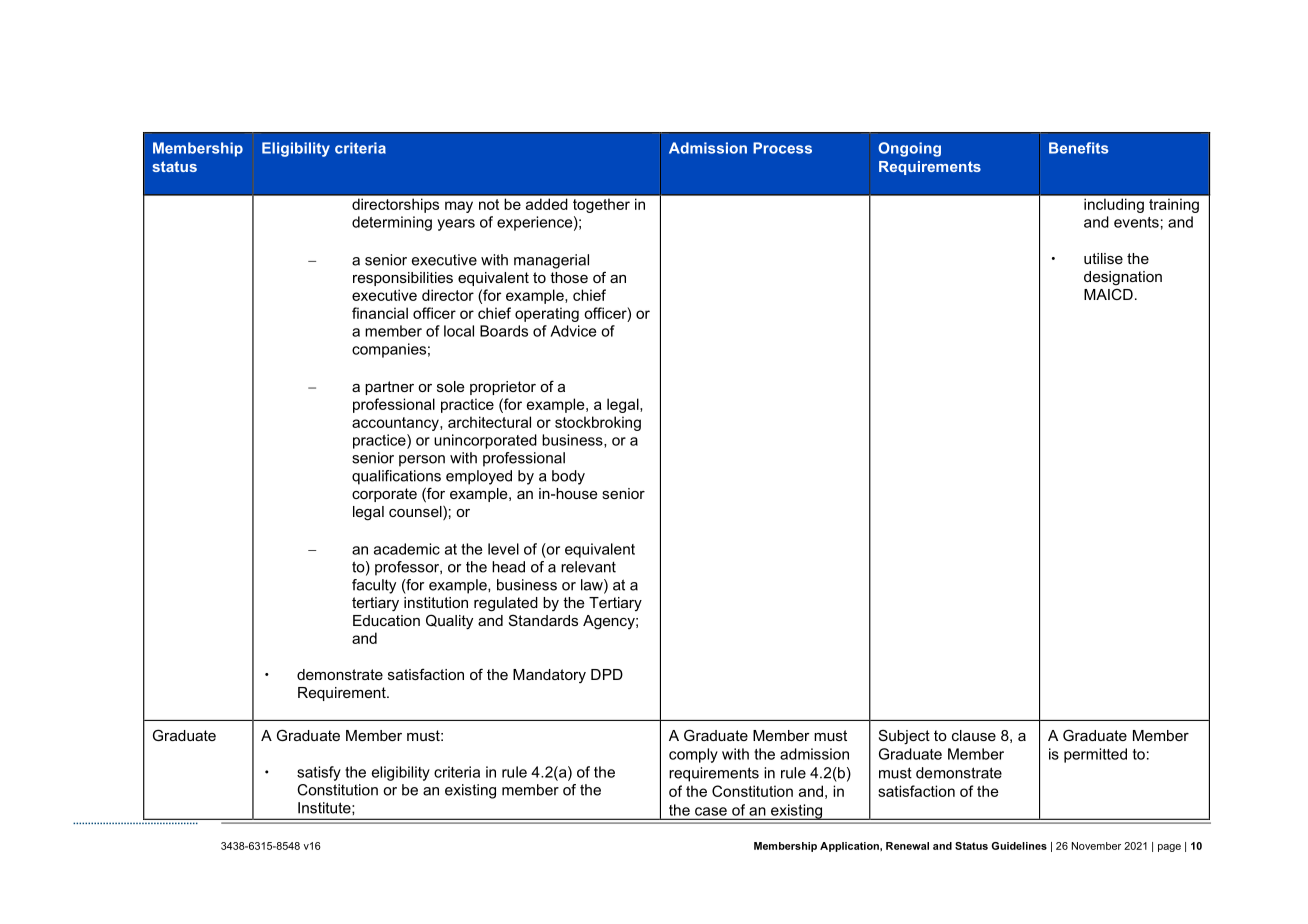 This image has height=924, width=1308. What do you see at coordinates (459, 207) in the image?
I see `may` at bounding box center [459, 207].
